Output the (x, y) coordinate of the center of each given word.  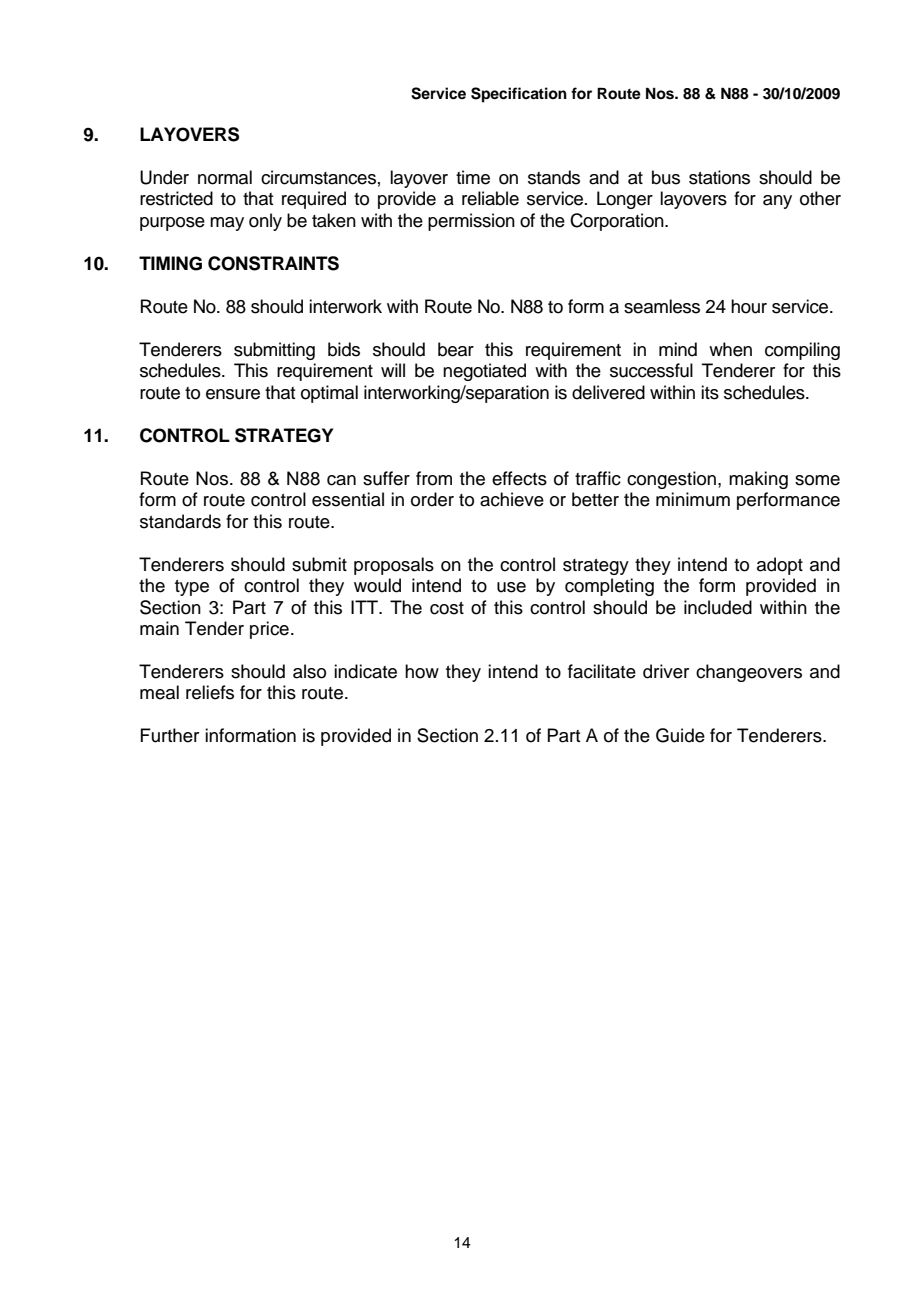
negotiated (484, 372)
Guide (680, 735)
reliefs (210, 692)
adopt (780, 566)
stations (719, 177)
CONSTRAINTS (273, 263)
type (192, 588)
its (710, 392)
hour (749, 306)
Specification (519, 95)
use (511, 587)
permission (471, 222)
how (422, 671)
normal (225, 177)
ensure (233, 394)
